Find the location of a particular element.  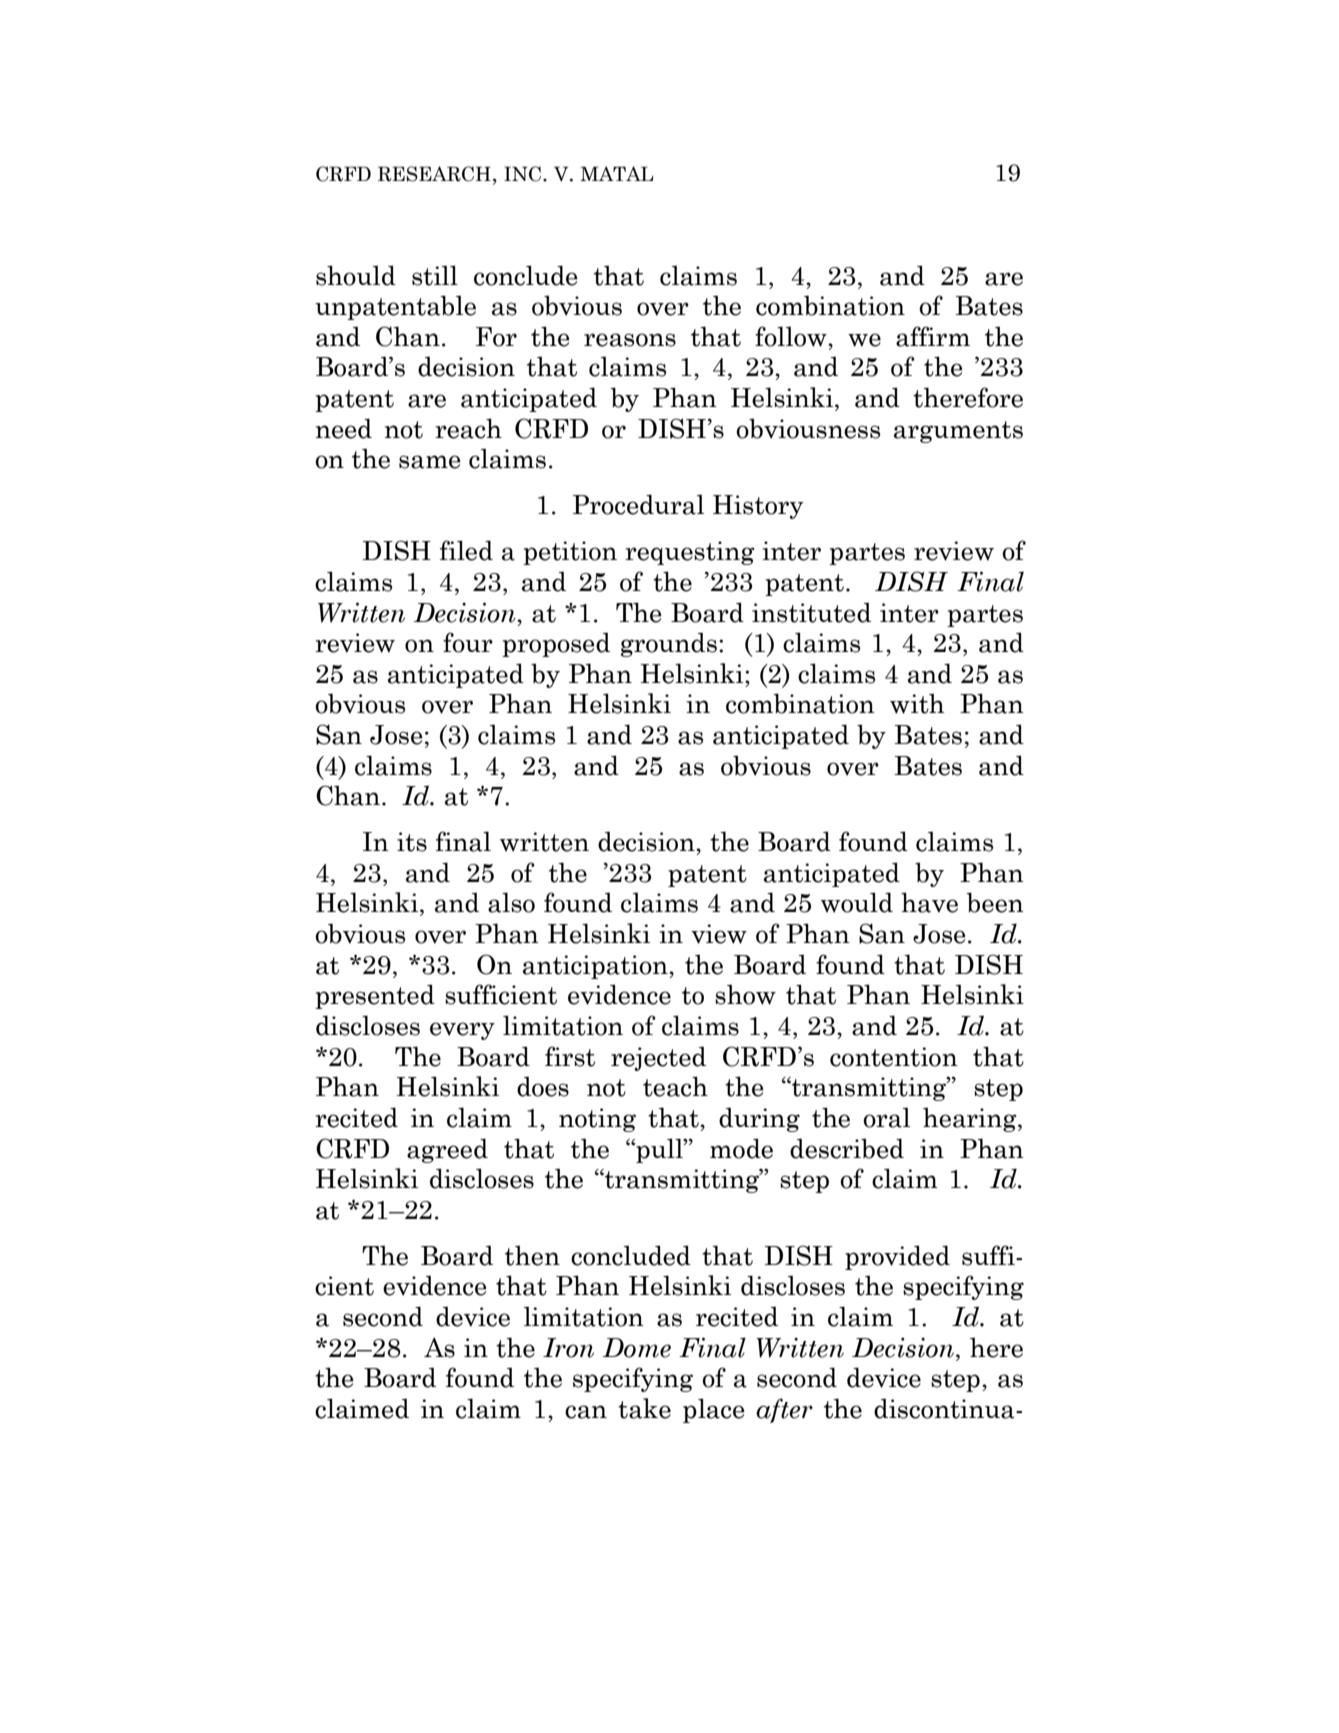

grounds is located at coordinates (669, 644).
